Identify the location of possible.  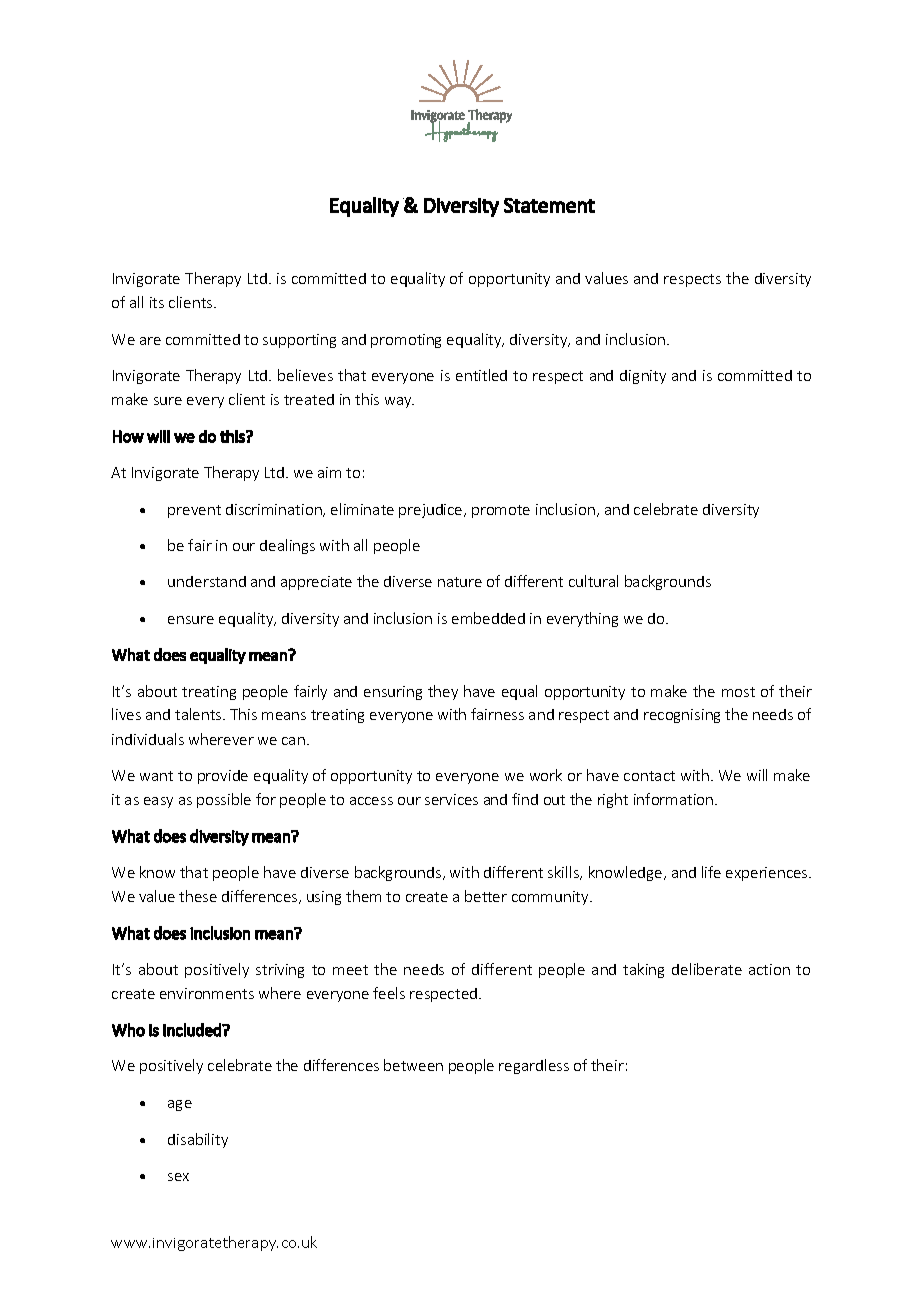
(224, 800).
